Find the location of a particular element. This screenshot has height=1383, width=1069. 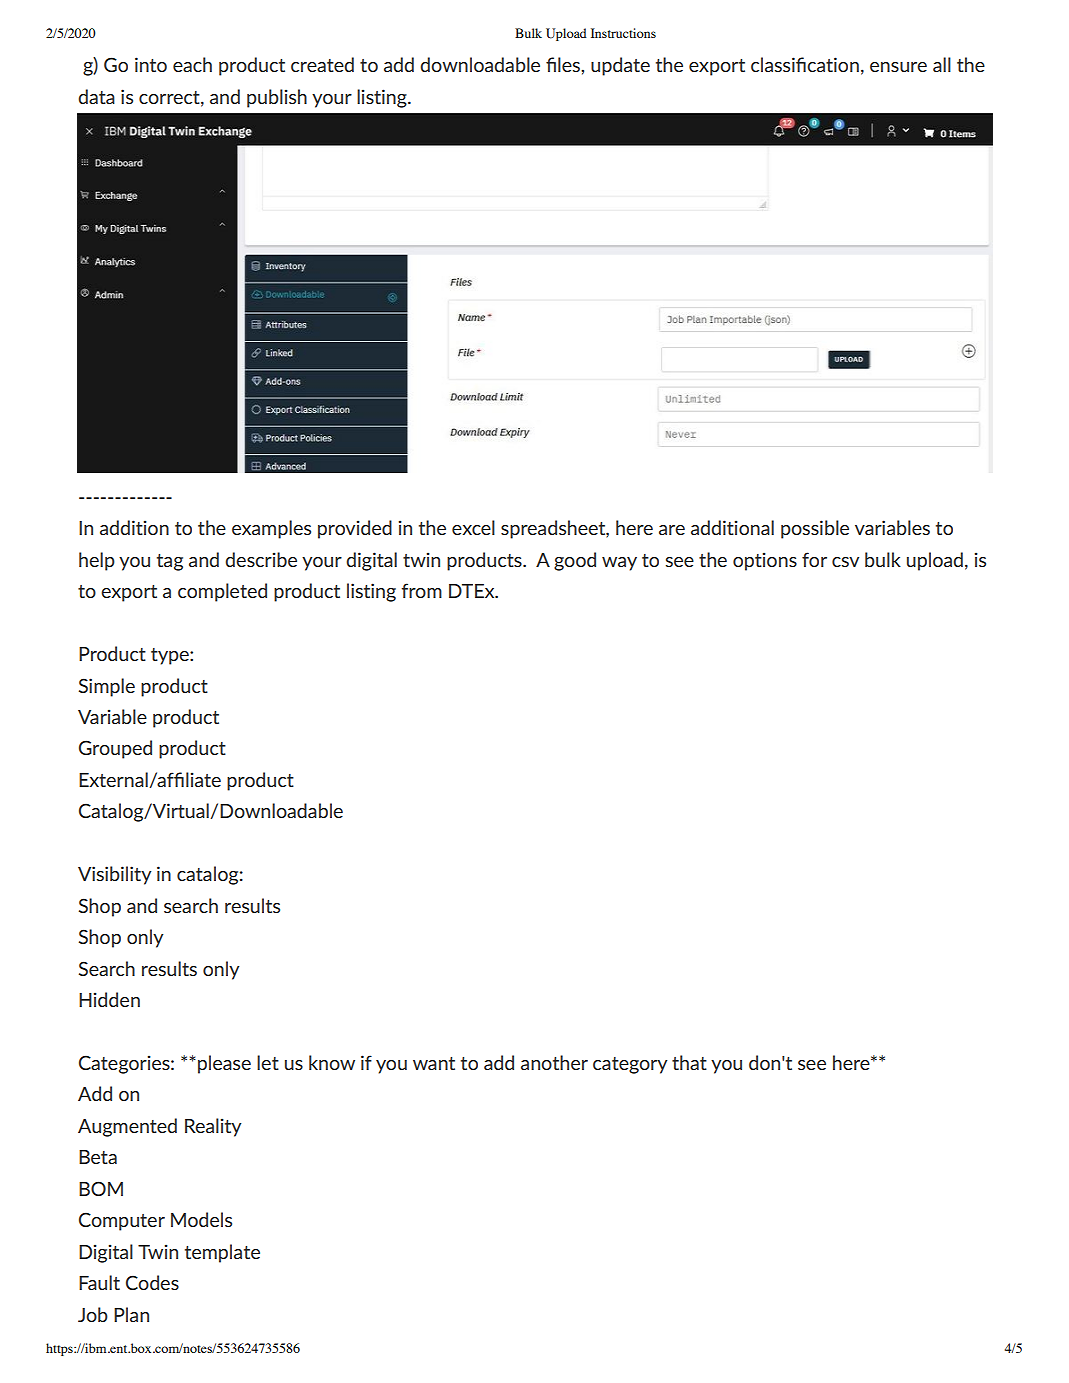

from is located at coordinates (422, 590).
